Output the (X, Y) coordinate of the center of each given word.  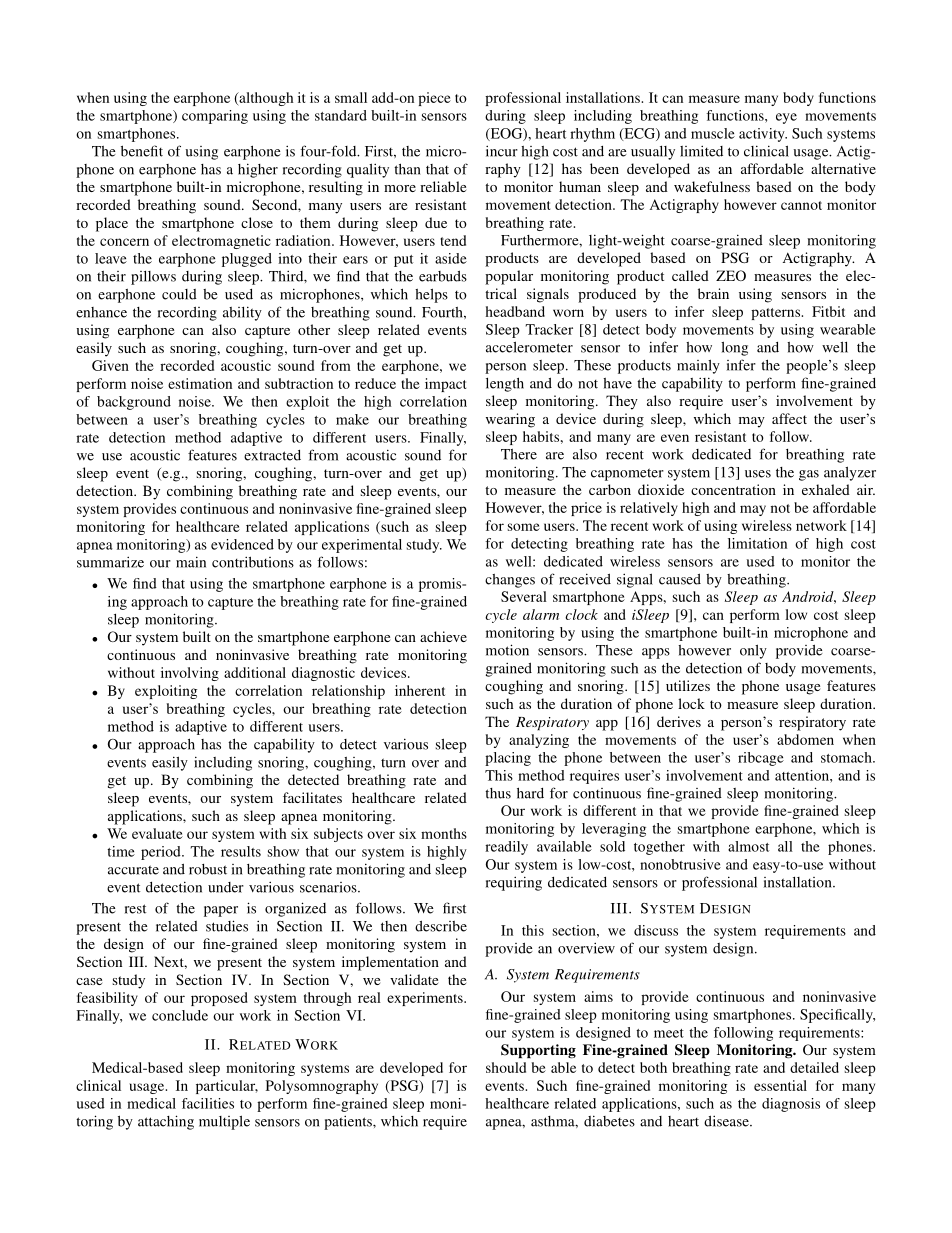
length (505, 384)
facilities (208, 1103)
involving (190, 674)
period (162, 853)
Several (524, 596)
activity (763, 135)
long (734, 348)
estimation (200, 383)
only (753, 651)
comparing (215, 117)
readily (506, 848)
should (506, 1067)
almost (748, 846)
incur (502, 151)
